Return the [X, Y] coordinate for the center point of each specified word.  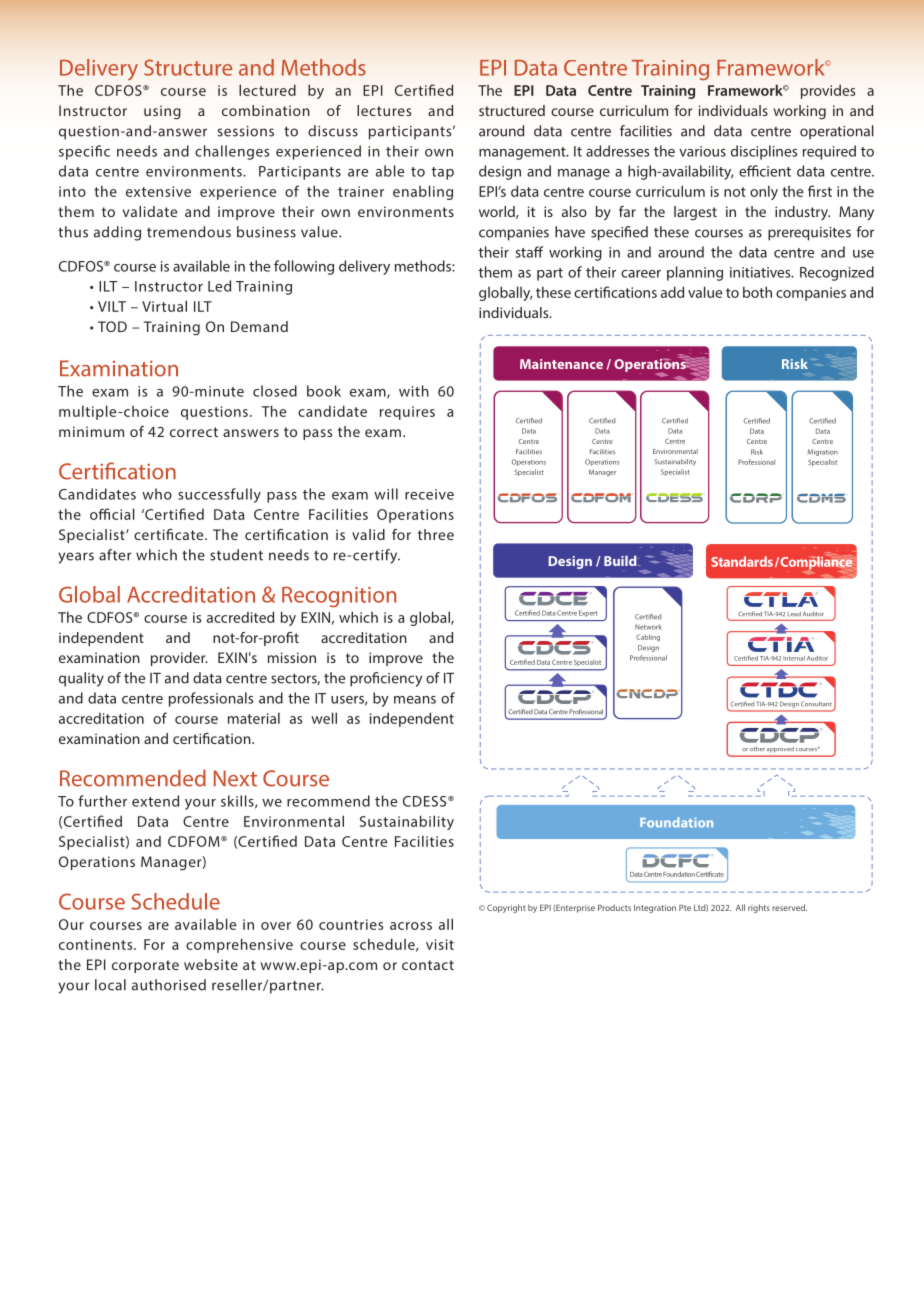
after [115, 555]
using [162, 112]
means [415, 700]
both [757, 292]
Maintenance [561, 364]
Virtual [164, 306]
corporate [145, 966]
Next [235, 778]
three [436, 534]
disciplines [764, 152]
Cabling [648, 637]
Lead [794, 614]
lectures [384, 110]
